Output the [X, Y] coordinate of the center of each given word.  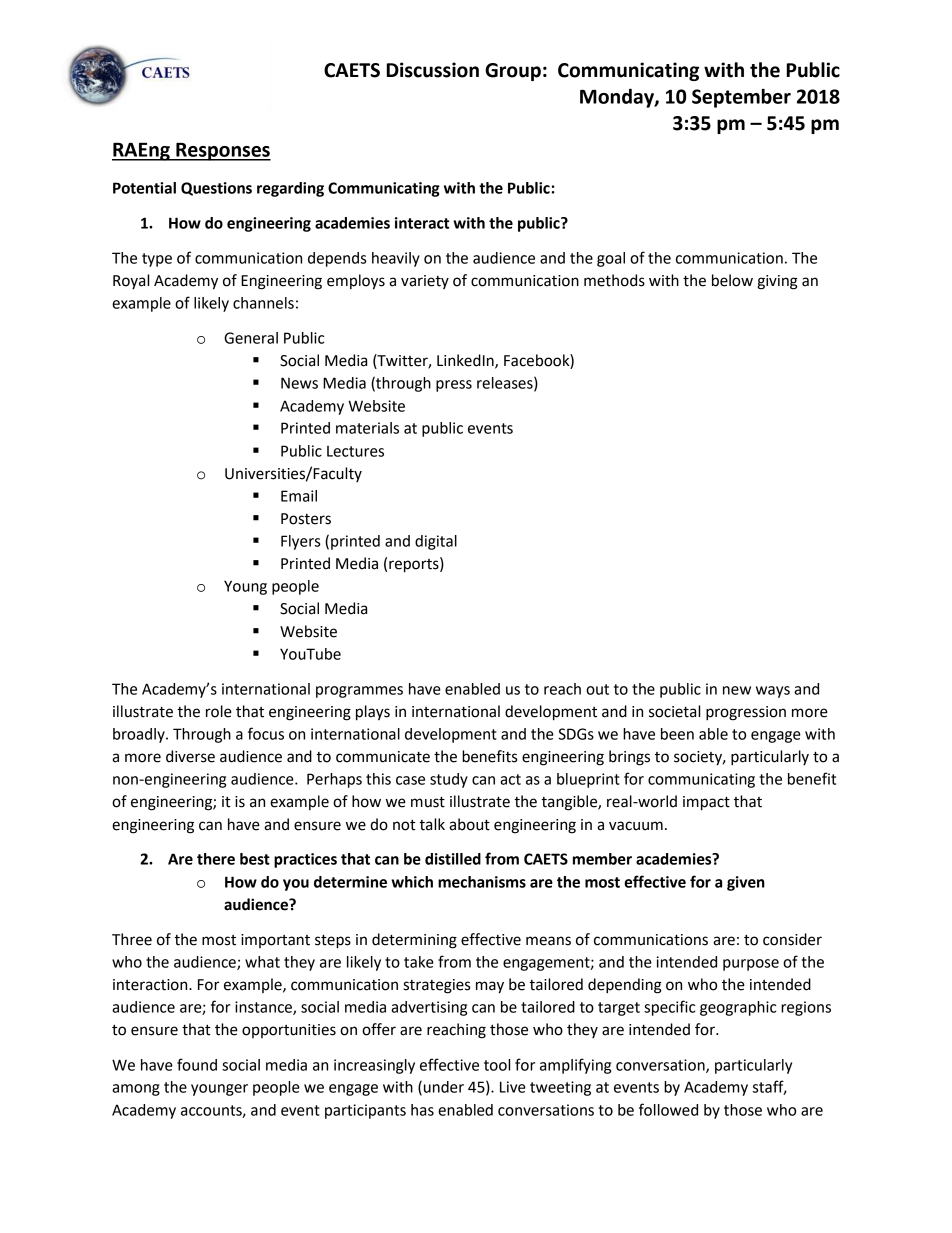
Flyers [300, 542]
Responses [222, 152]
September [741, 98]
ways [773, 692]
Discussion [433, 70]
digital [436, 542]
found [197, 1064]
